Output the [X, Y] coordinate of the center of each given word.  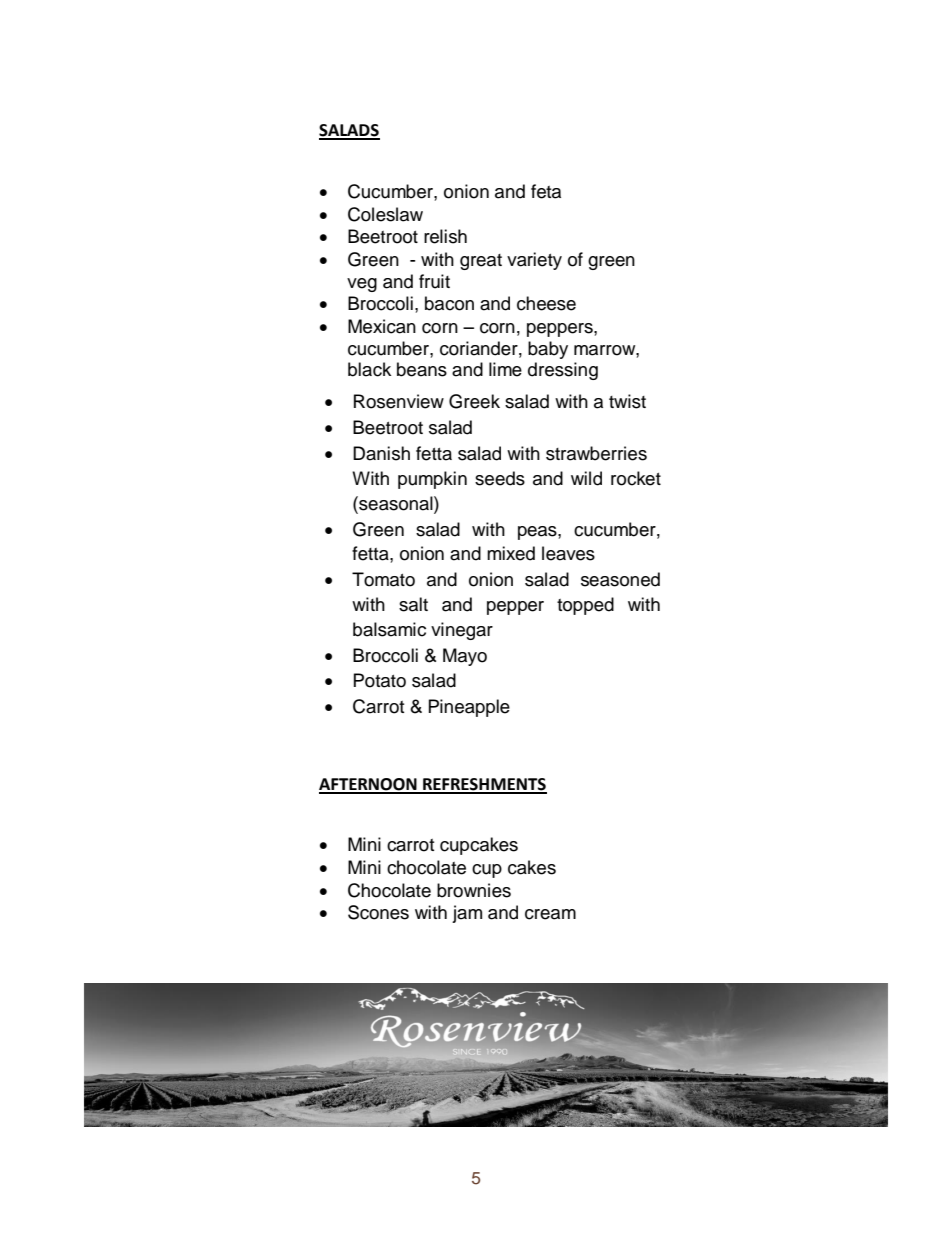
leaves [568, 553]
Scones [378, 912]
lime [505, 369]
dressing [563, 371]
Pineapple [469, 708]
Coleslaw [385, 214]
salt [413, 604]
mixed [511, 553]
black [369, 369]
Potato [380, 680]
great [481, 262]
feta [546, 191]
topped [585, 606]
